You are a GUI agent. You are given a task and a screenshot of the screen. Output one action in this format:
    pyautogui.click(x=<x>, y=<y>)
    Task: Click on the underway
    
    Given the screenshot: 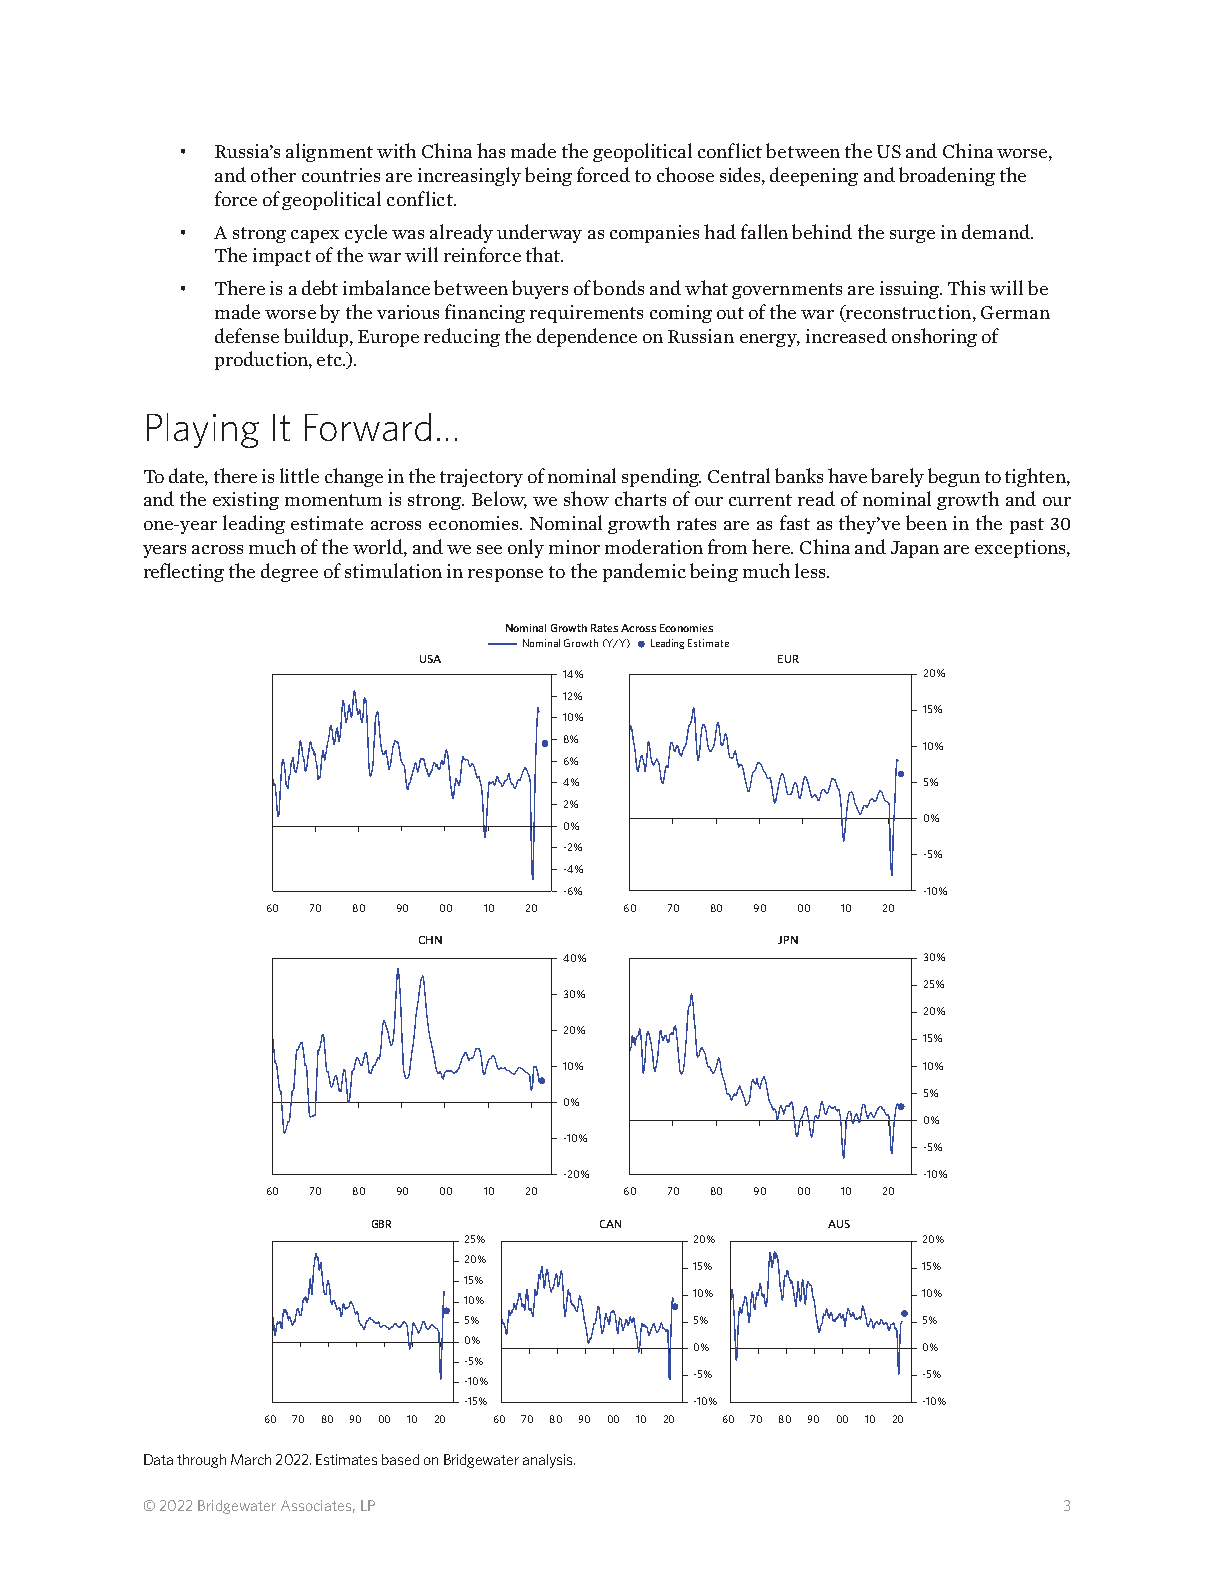 What is the action you would take?
    pyautogui.click(x=539, y=233)
